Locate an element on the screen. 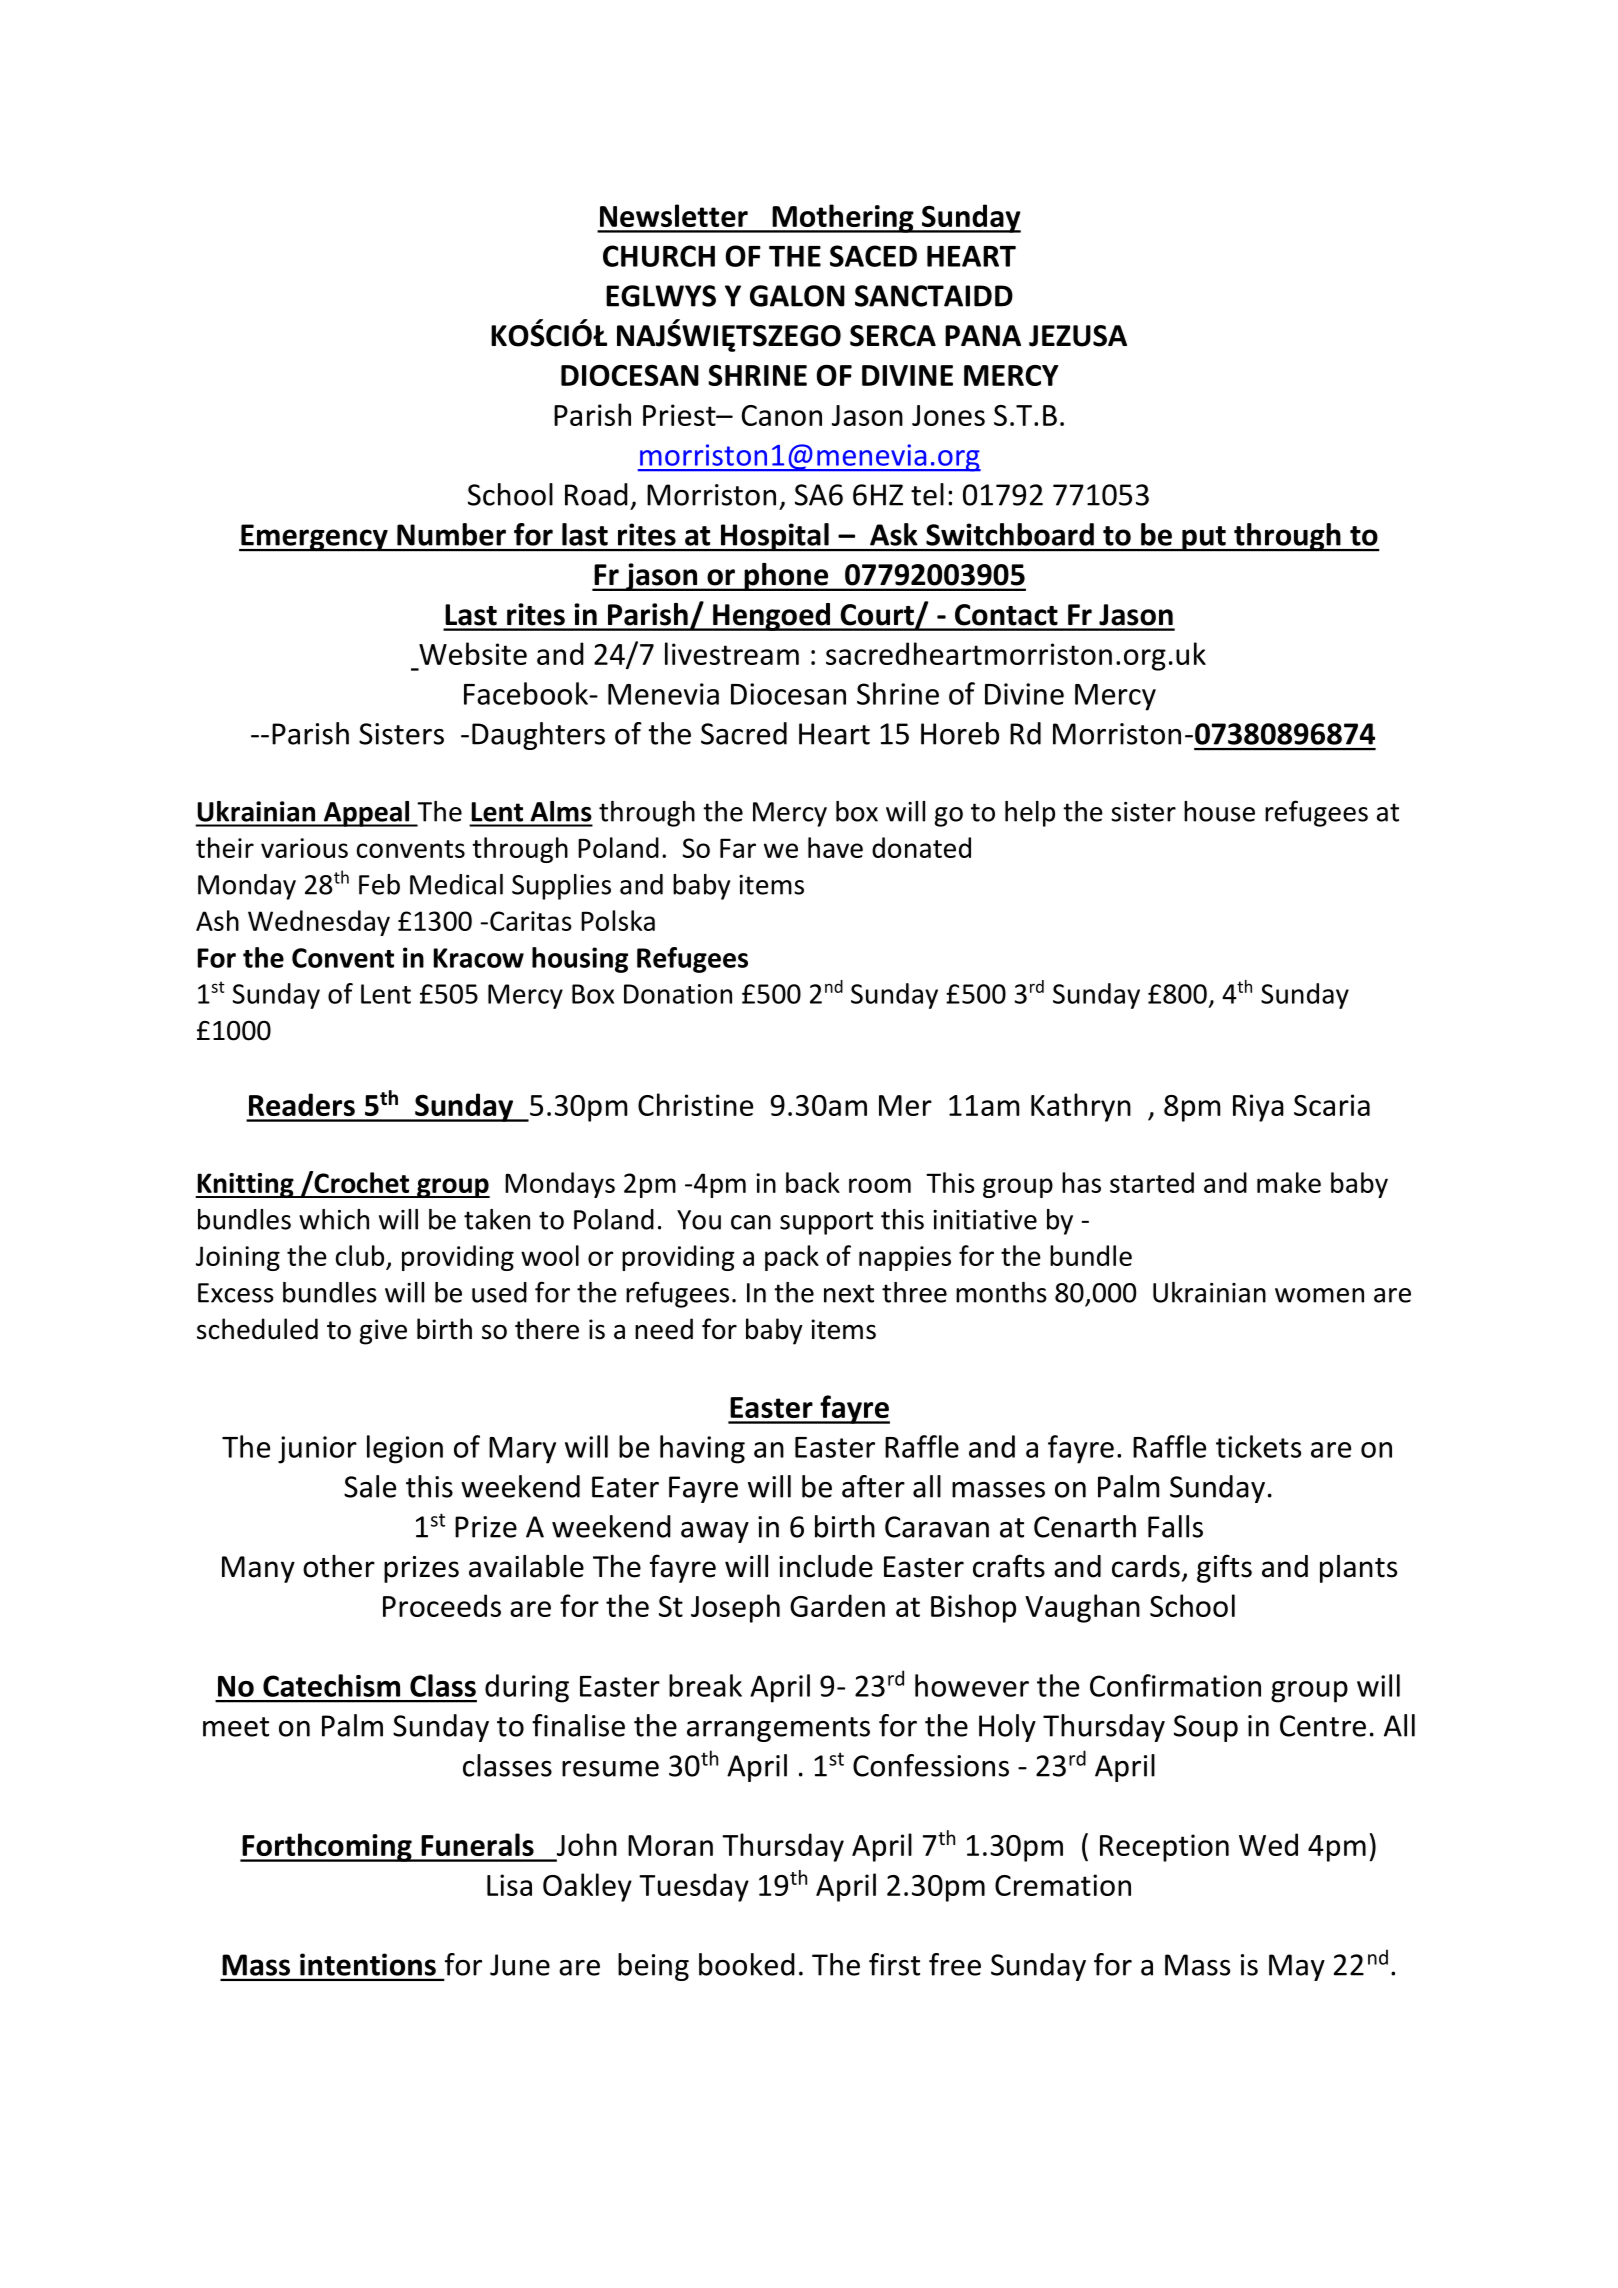 The width and height of the screenshot is (1618, 2288). CHURCH is located at coordinates (659, 256).
